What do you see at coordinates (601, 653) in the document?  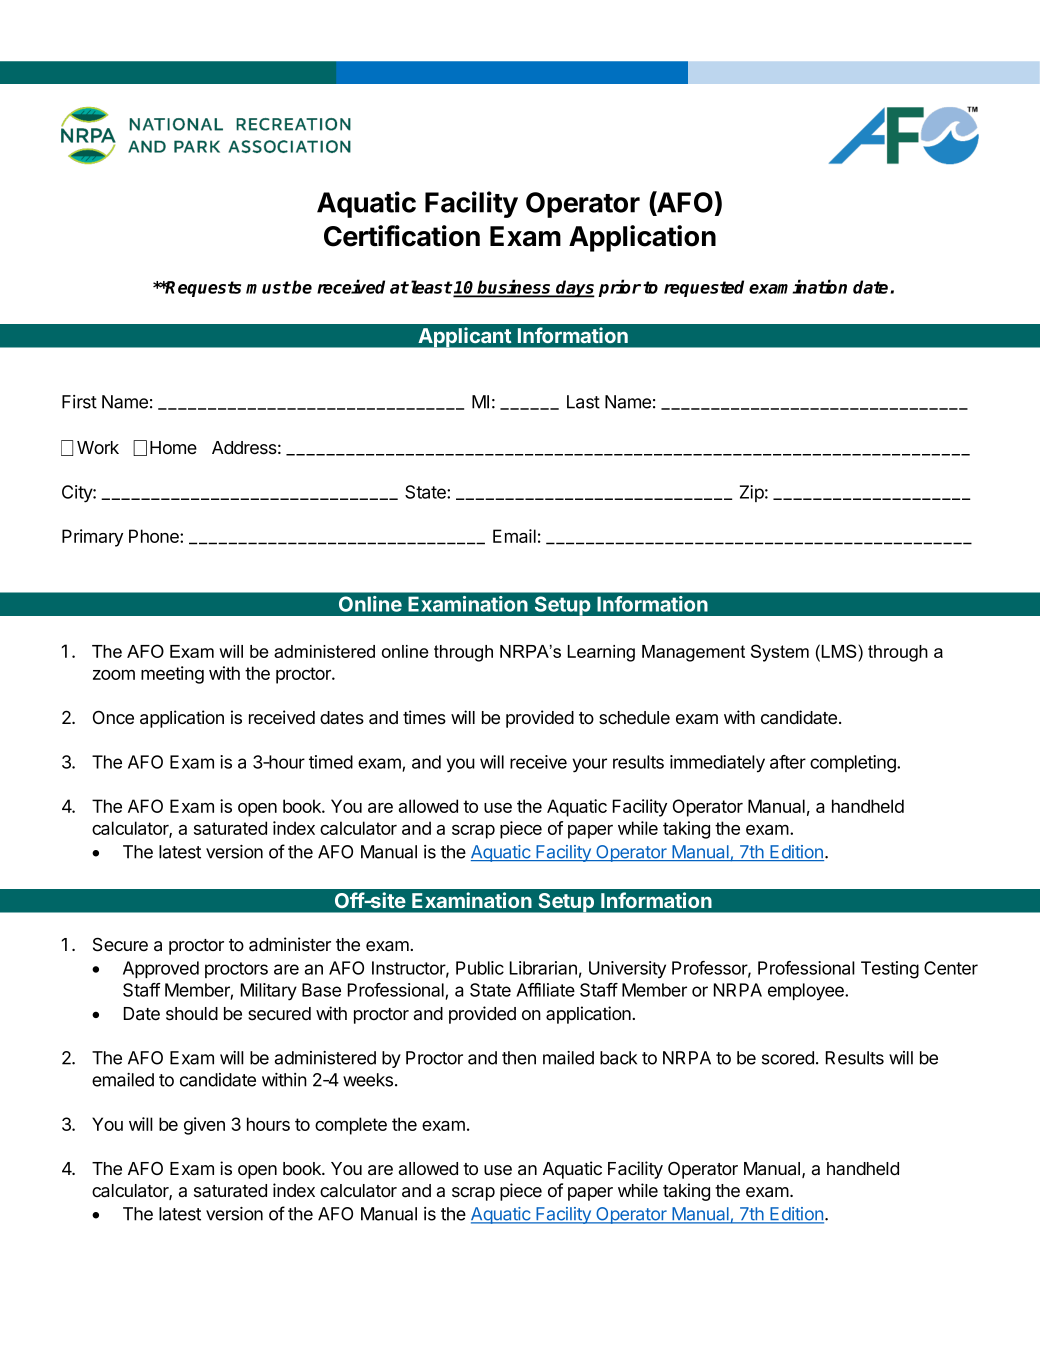 I see `Learning` at bounding box center [601, 653].
